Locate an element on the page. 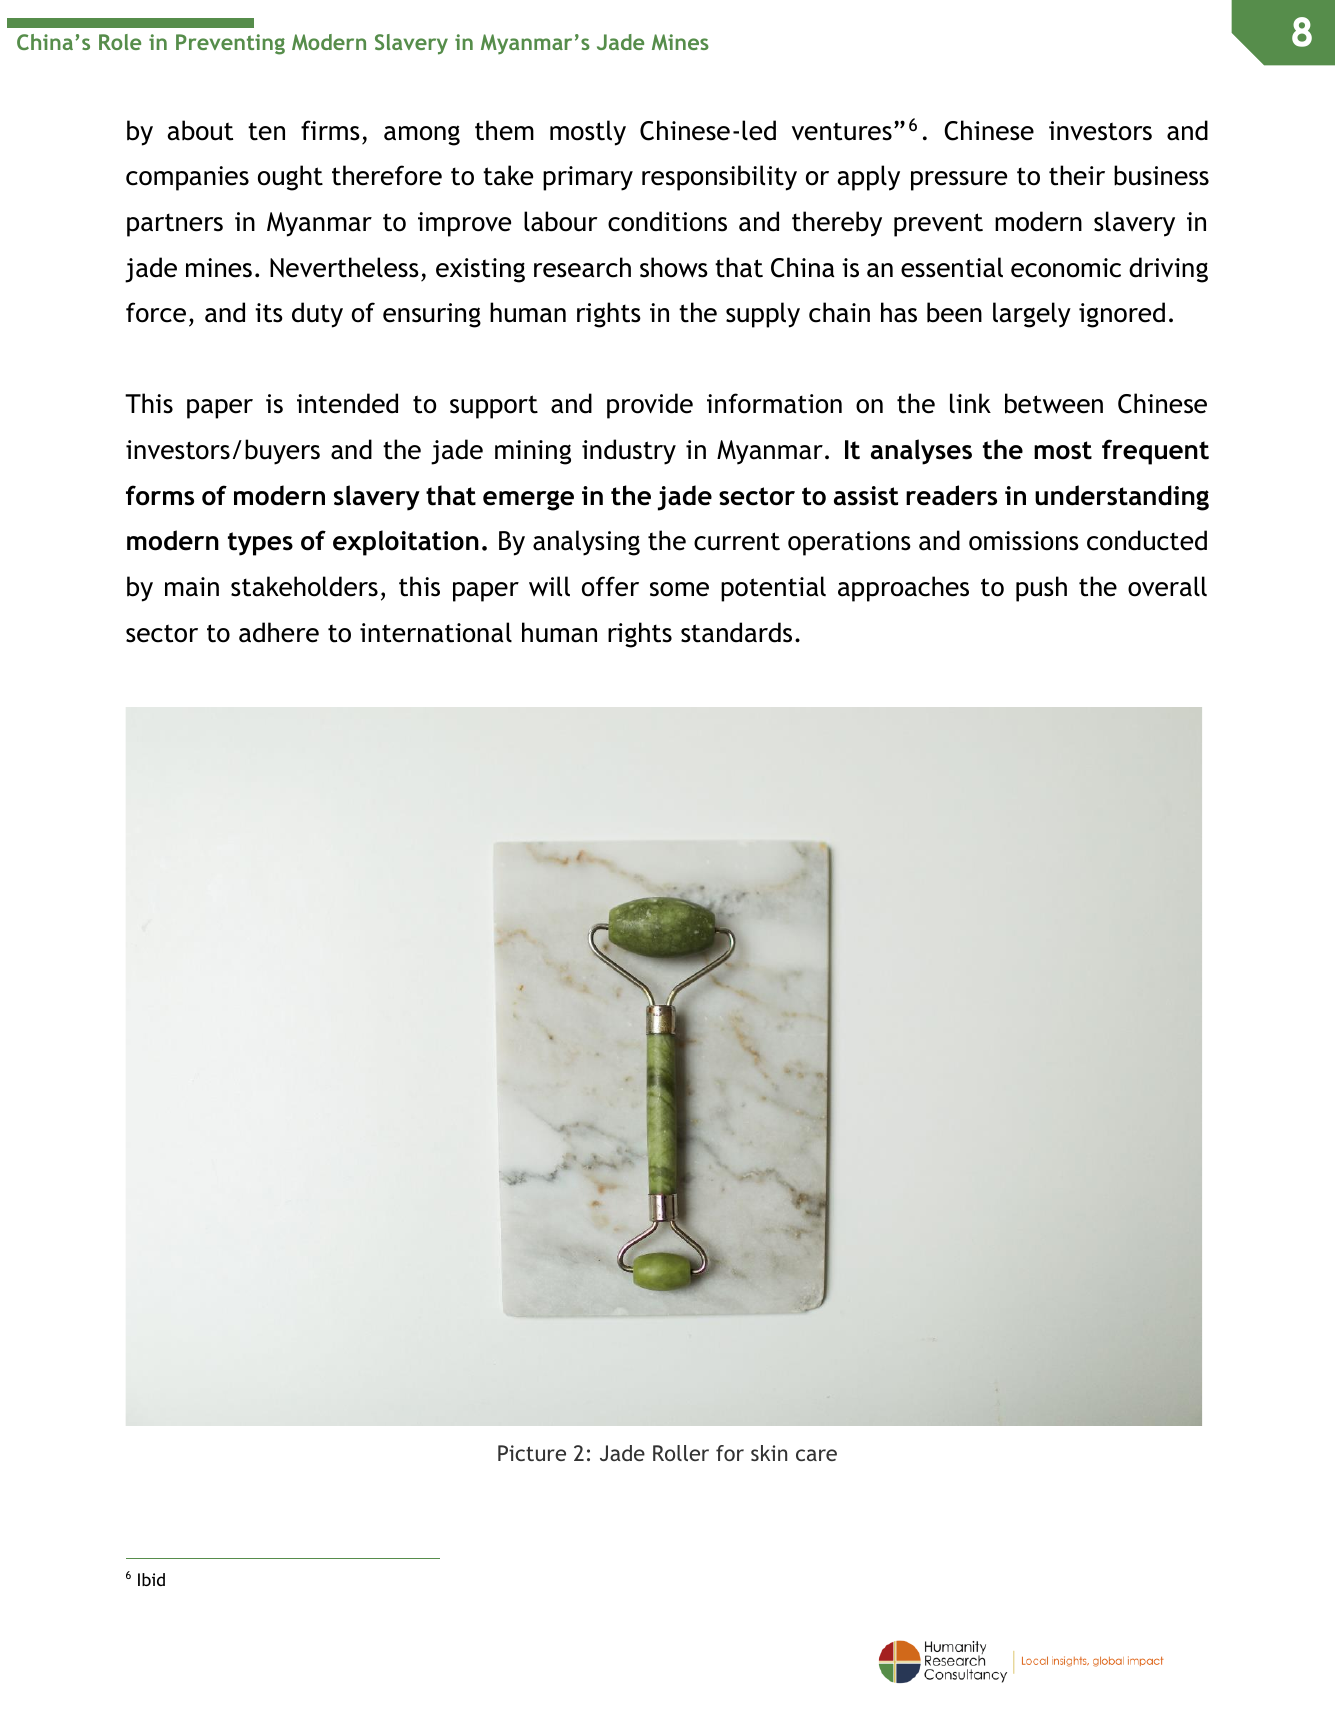 The height and width of the page is (1728, 1335). their is located at coordinates (1077, 175).
